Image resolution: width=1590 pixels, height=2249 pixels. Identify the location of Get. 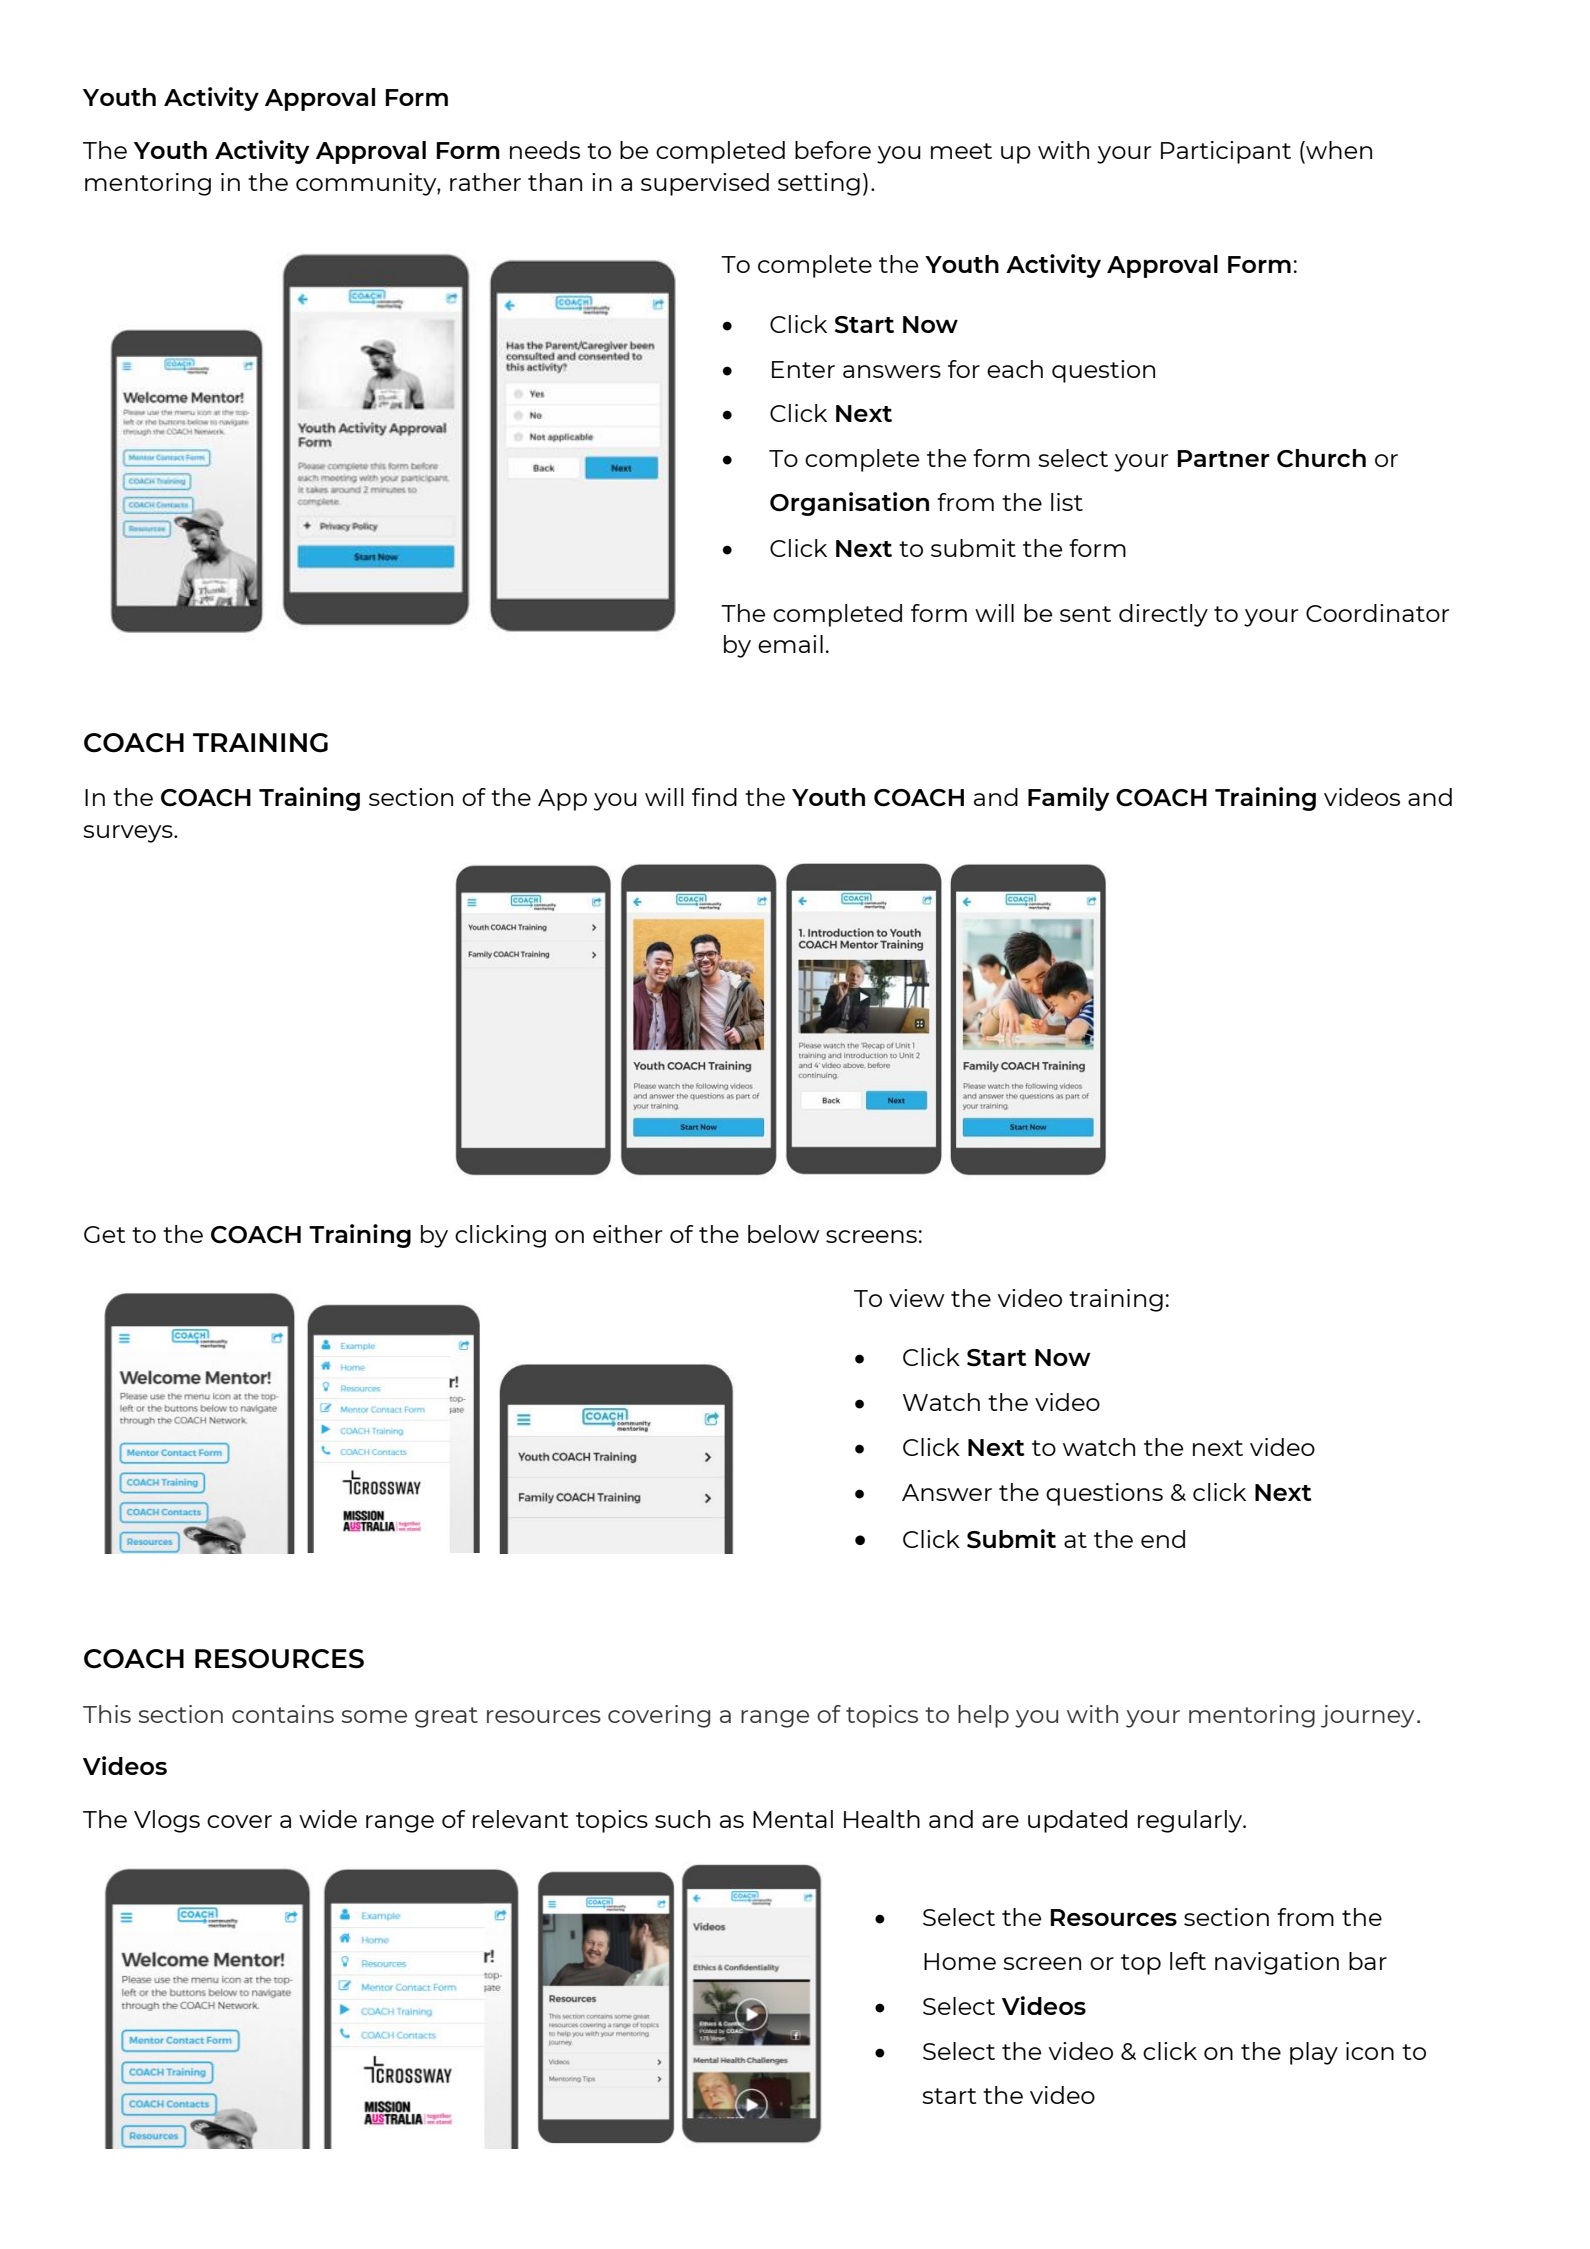
(105, 1234).
